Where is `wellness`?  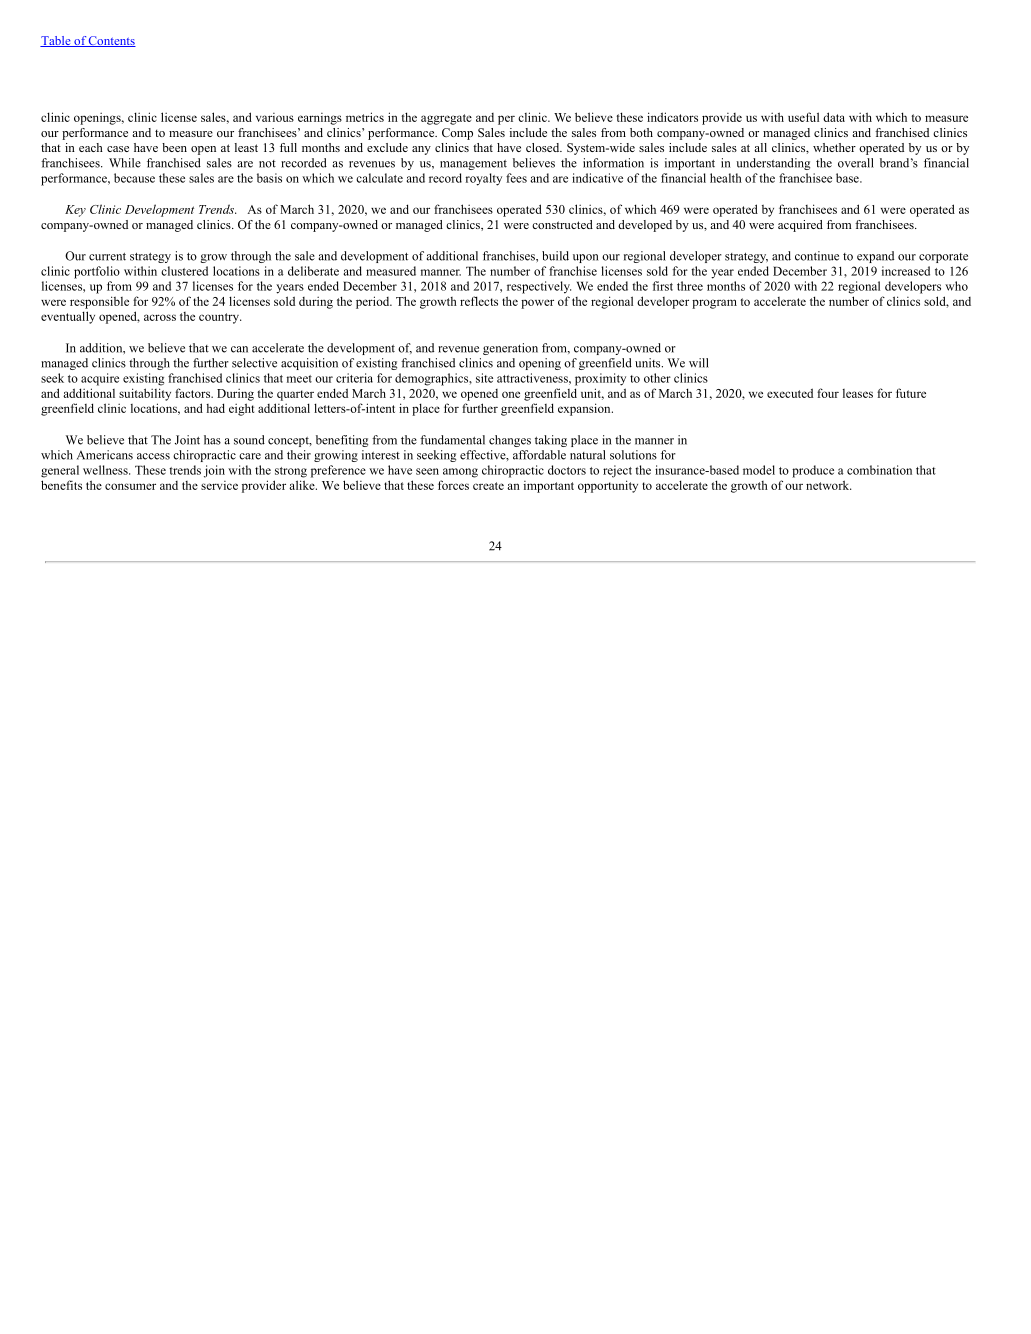
wellness is located at coordinates (106, 470).
